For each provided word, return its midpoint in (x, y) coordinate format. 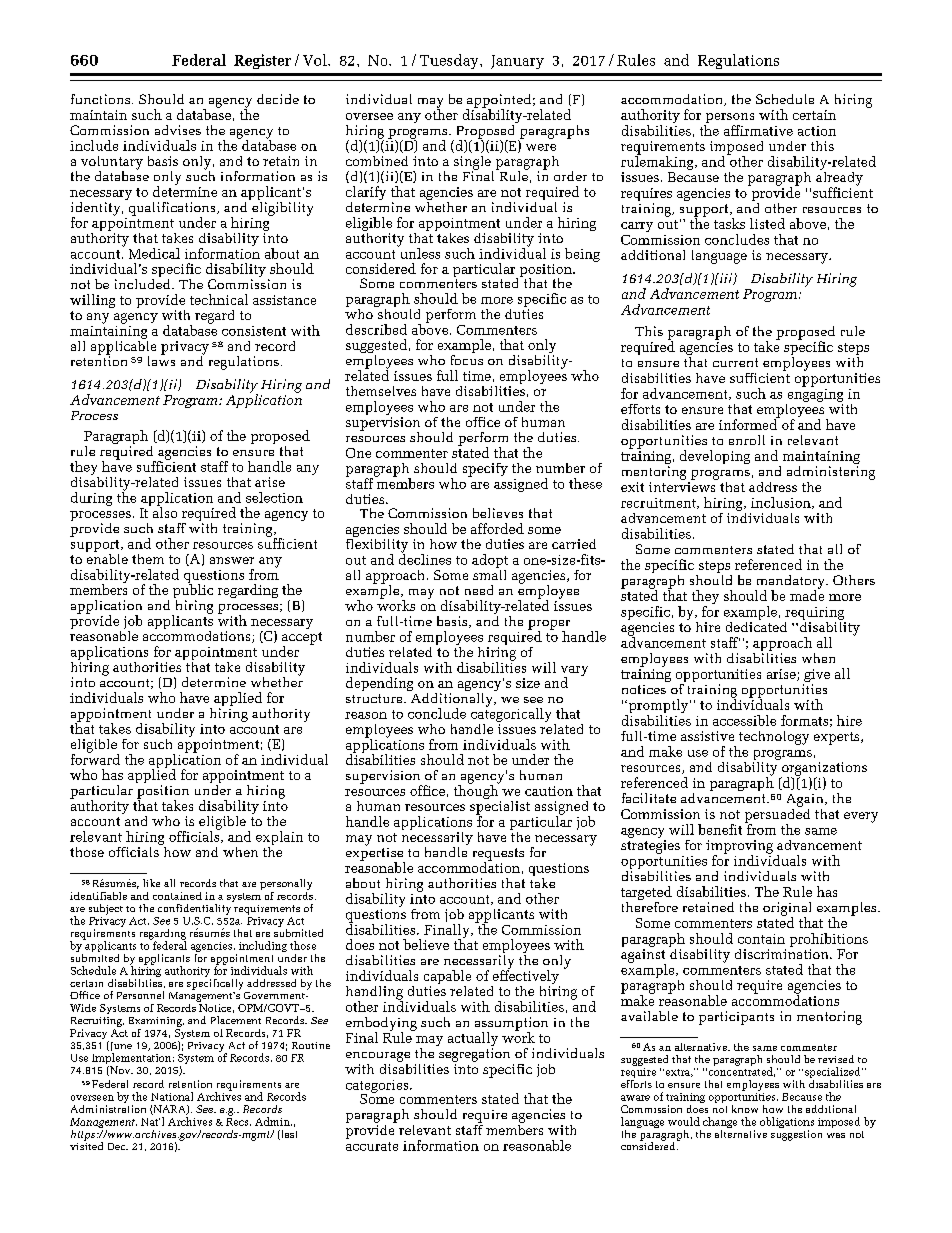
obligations (787, 1124)
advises (178, 130)
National (172, 1096)
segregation (474, 1055)
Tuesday (450, 61)
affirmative (758, 130)
